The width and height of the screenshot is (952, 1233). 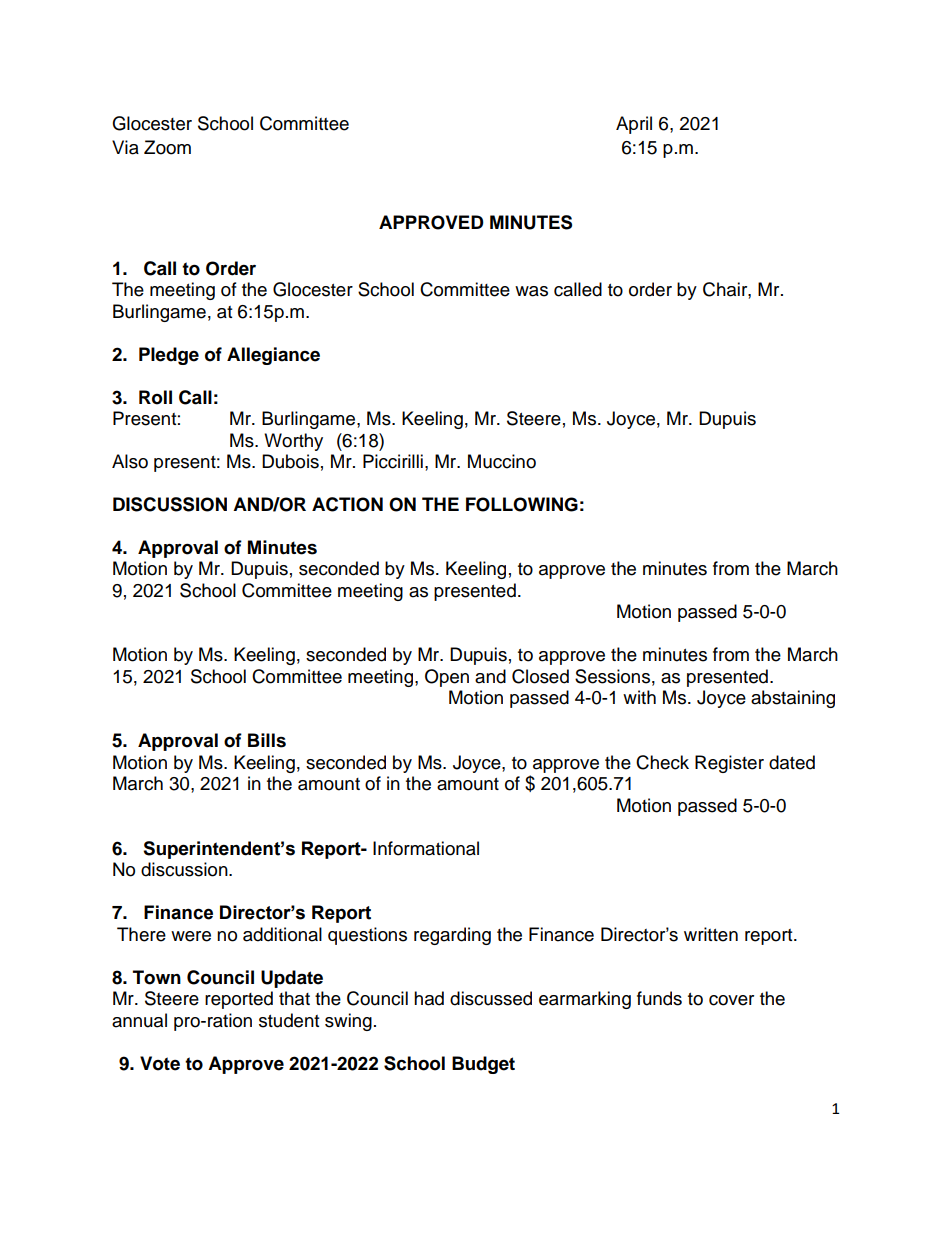 I want to click on April, so click(x=634, y=125).
